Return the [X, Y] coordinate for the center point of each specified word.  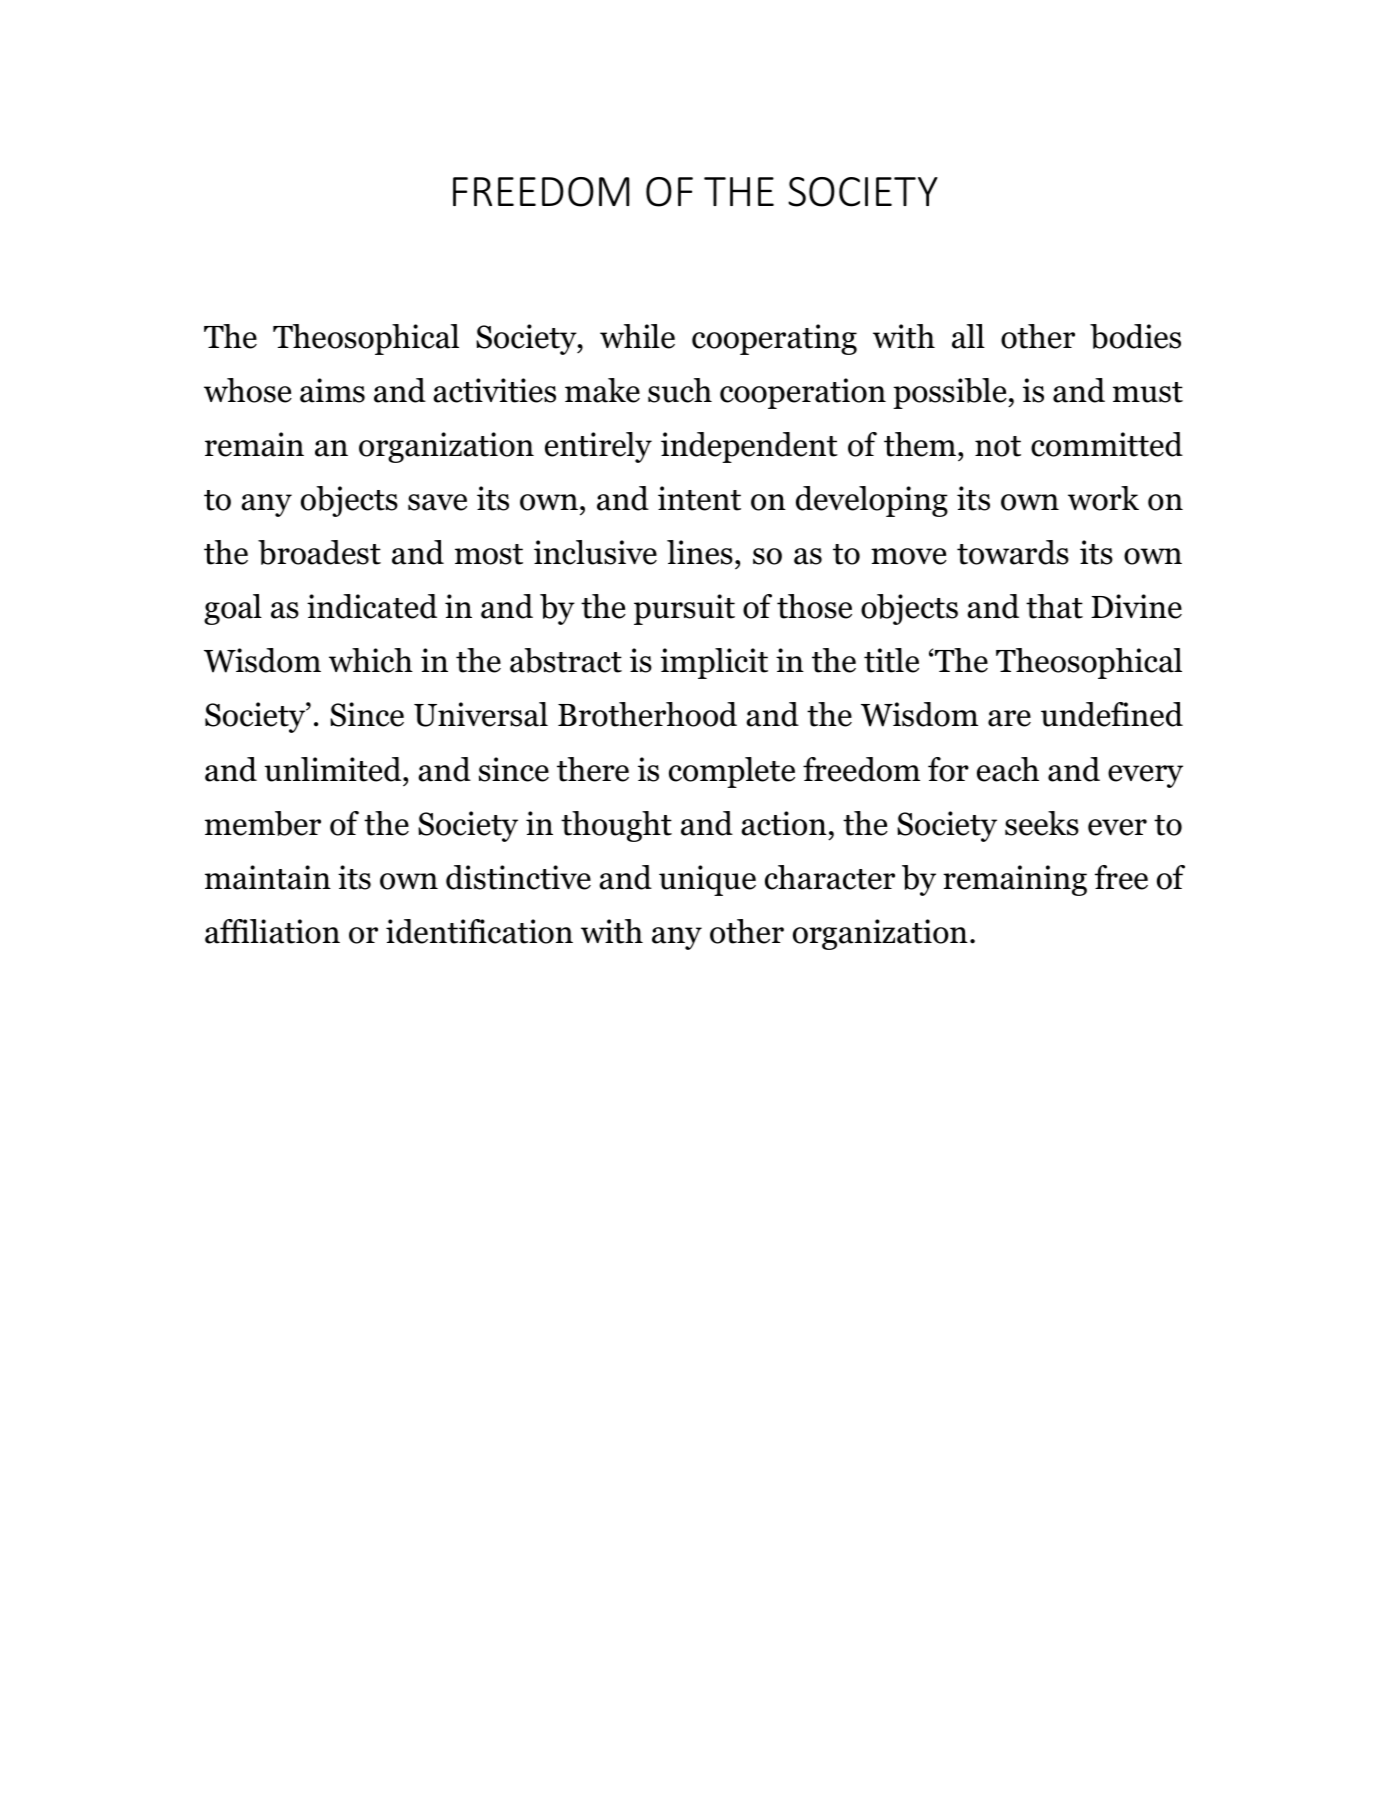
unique [707, 880]
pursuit [684, 609]
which [371, 660]
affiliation [272, 931]
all [968, 336]
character [830, 877]
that [1054, 606]
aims [332, 390]
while [637, 336]
